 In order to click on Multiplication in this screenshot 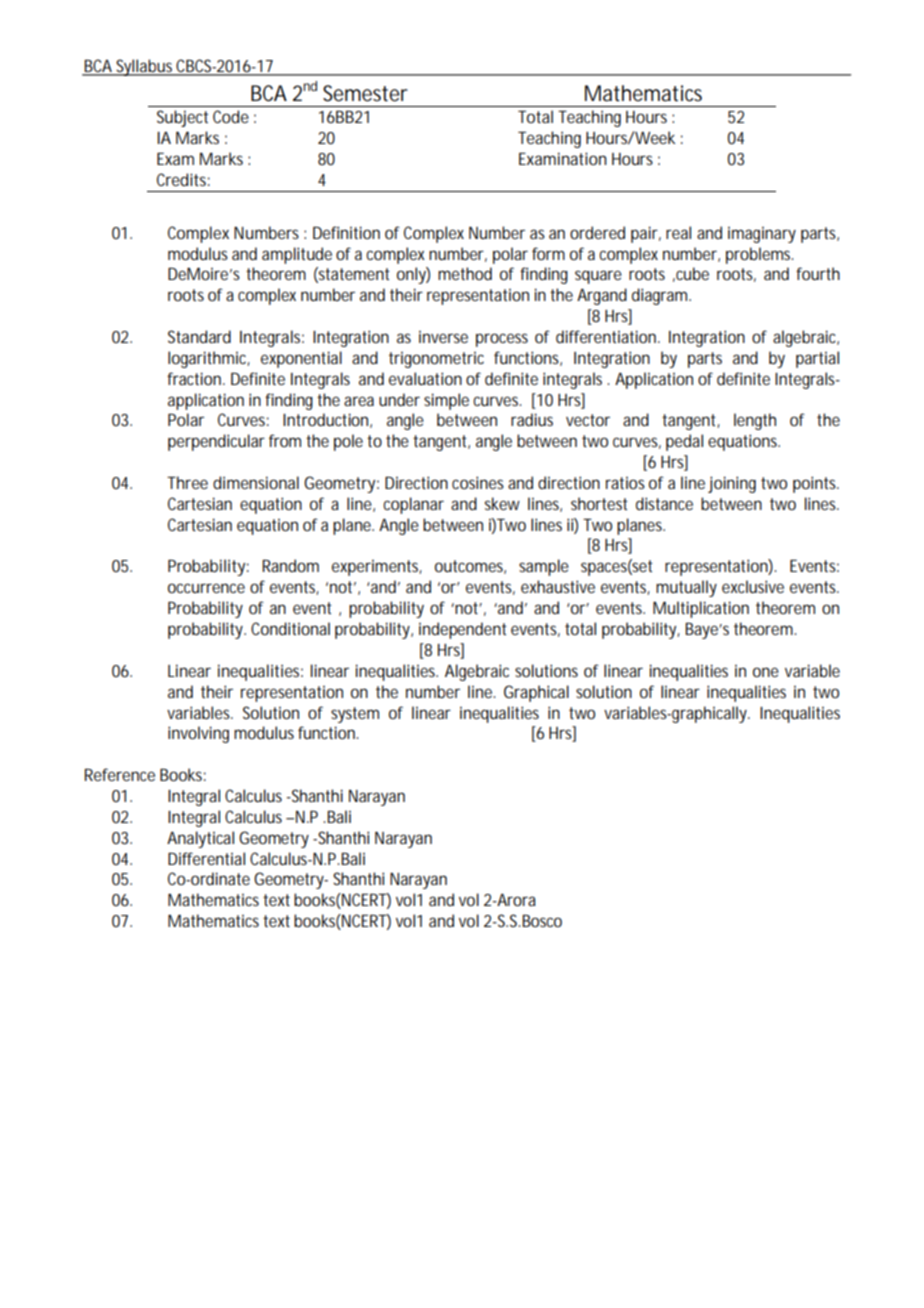, I will do `click(701, 609)`.
